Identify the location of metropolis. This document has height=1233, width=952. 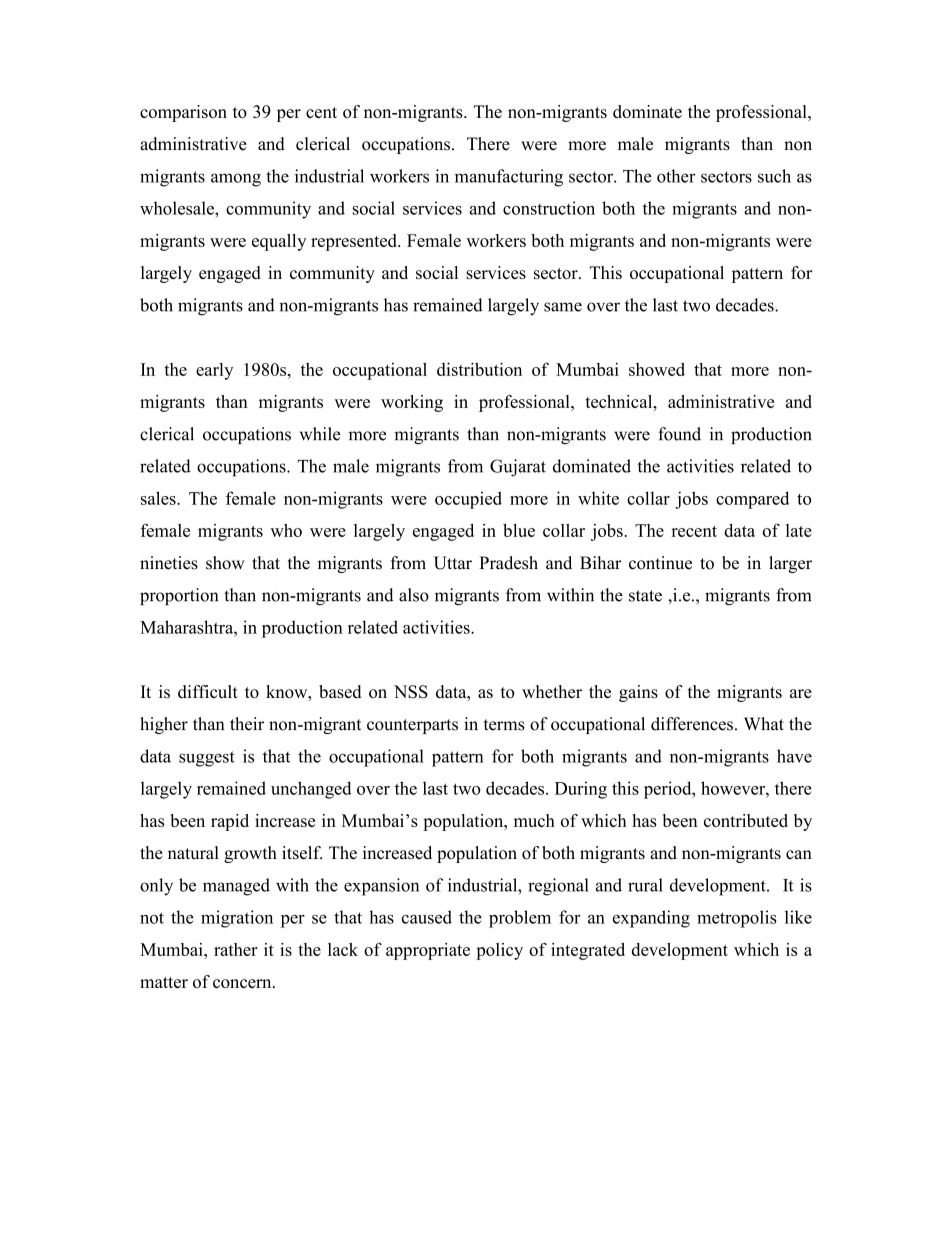
(737, 919).
